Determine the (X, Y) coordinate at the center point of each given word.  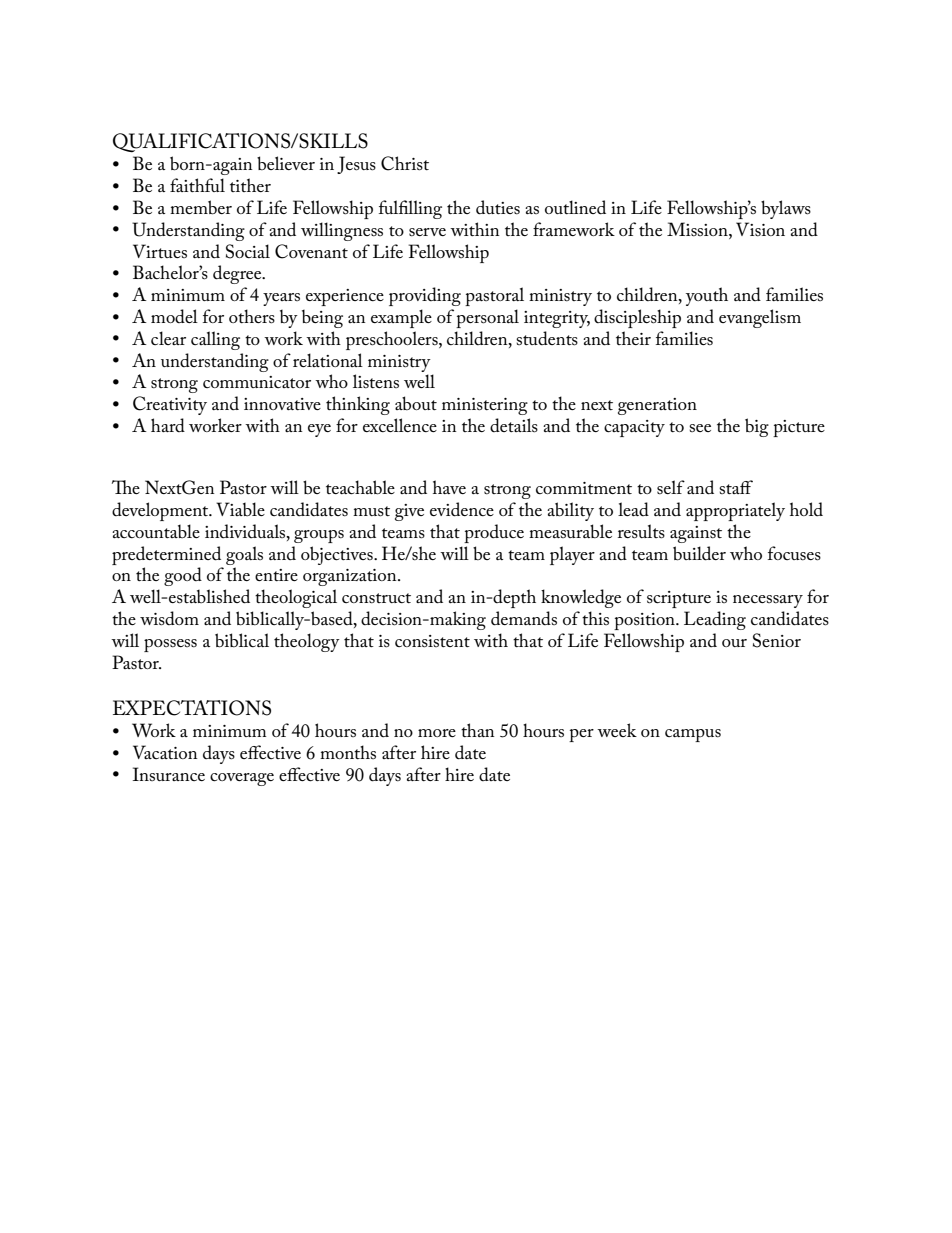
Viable (240, 509)
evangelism (760, 318)
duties (498, 207)
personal (487, 318)
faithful (197, 185)
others (252, 316)
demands (524, 618)
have (449, 487)
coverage (242, 779)
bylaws (786, 209)
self (671, 487)
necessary (768, 601)
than (478, 730)
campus (693, 735)
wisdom (169, 618)
